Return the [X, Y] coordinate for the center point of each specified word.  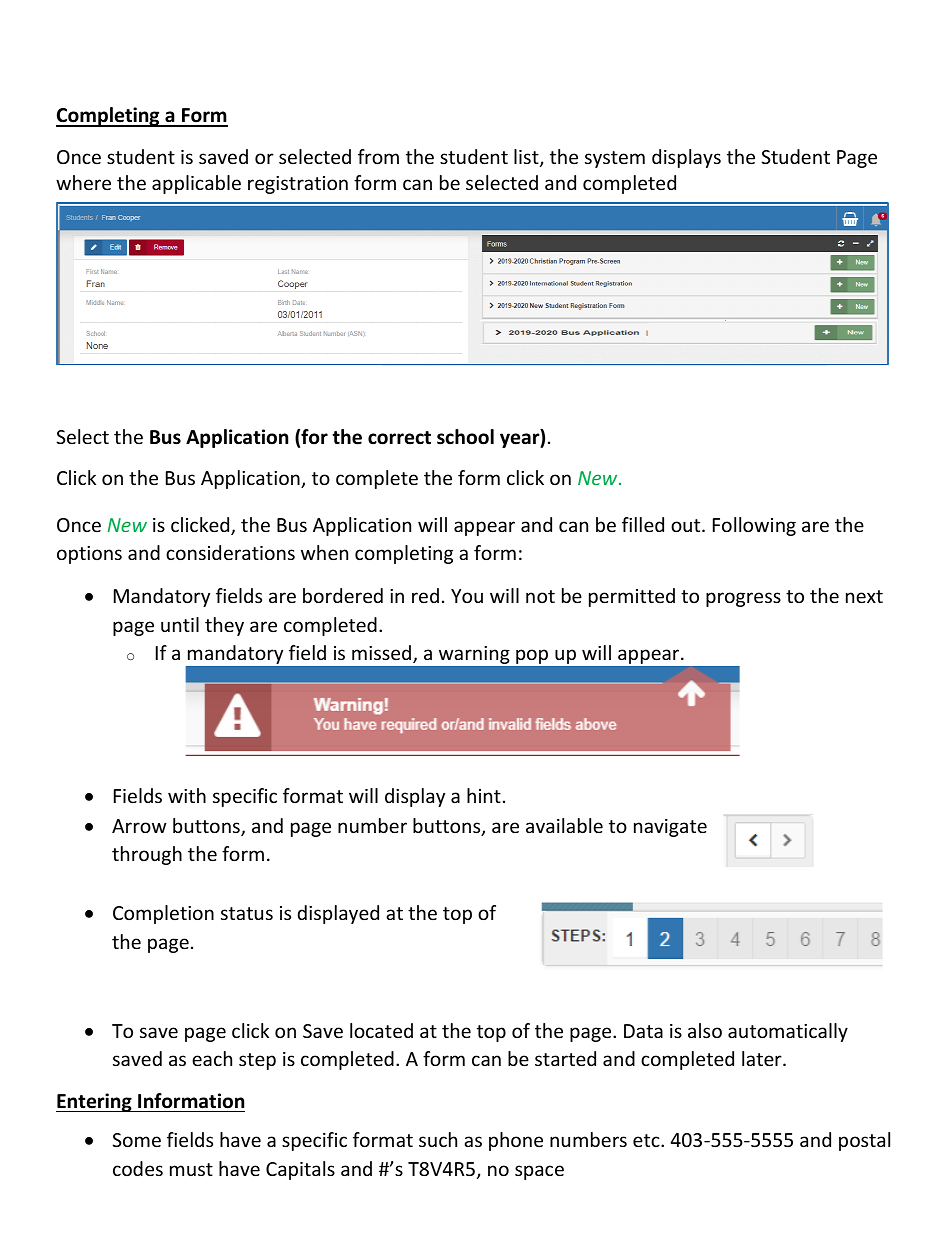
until [180, 624]
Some [136, 1140]
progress [743, 599]
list [527, 158]
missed [383, 654]
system [615, 159]
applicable [196, 184]
